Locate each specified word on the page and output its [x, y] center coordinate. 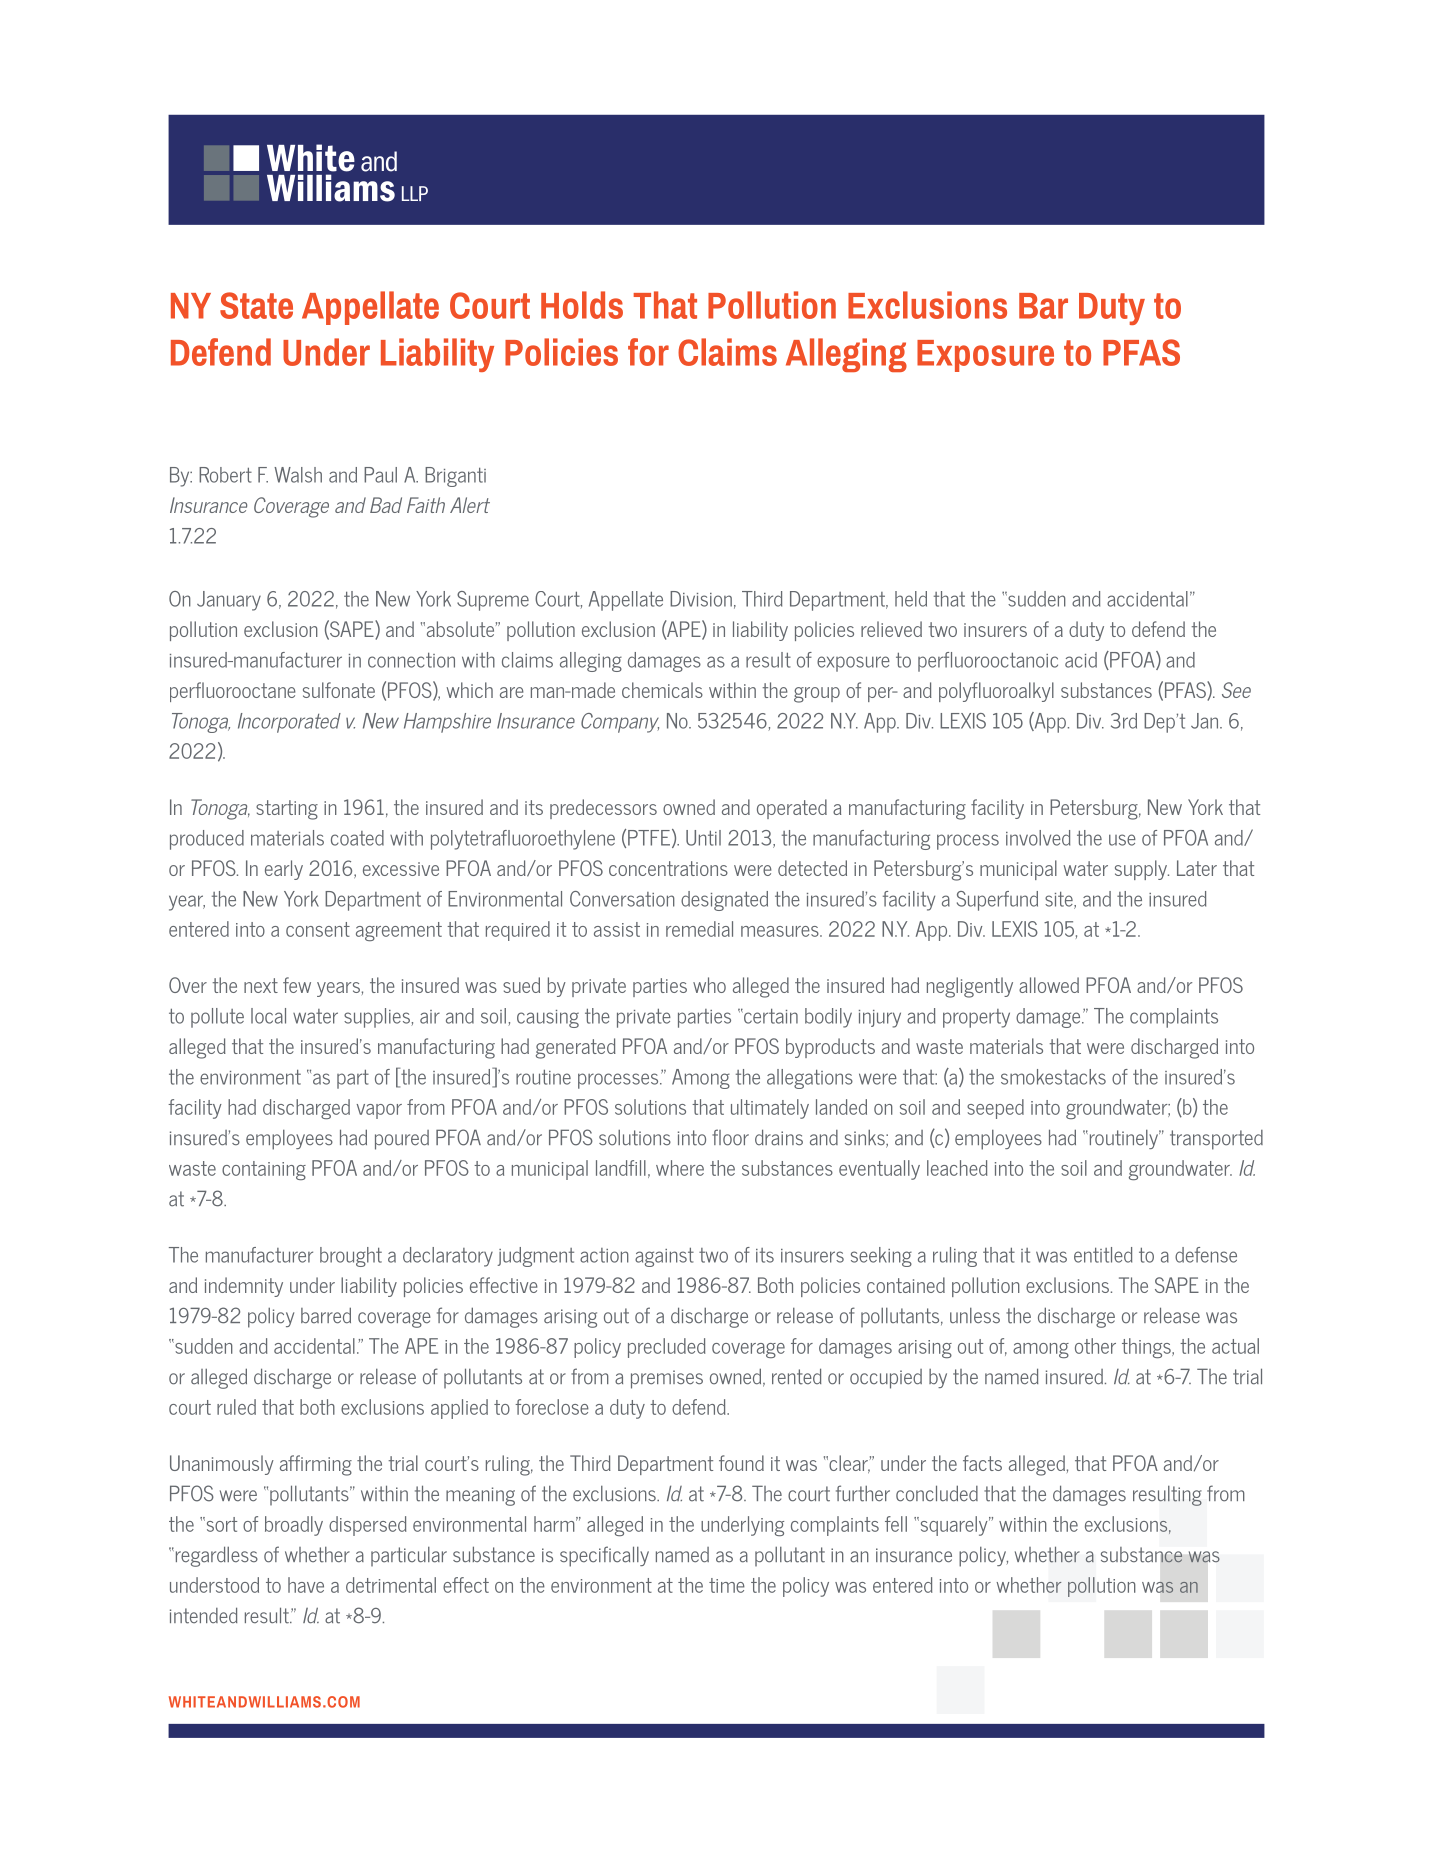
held [911, 599]
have [306, 1585]
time [727, 1585]
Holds [582, 305]
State [256, 305]
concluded [937, 1493]
